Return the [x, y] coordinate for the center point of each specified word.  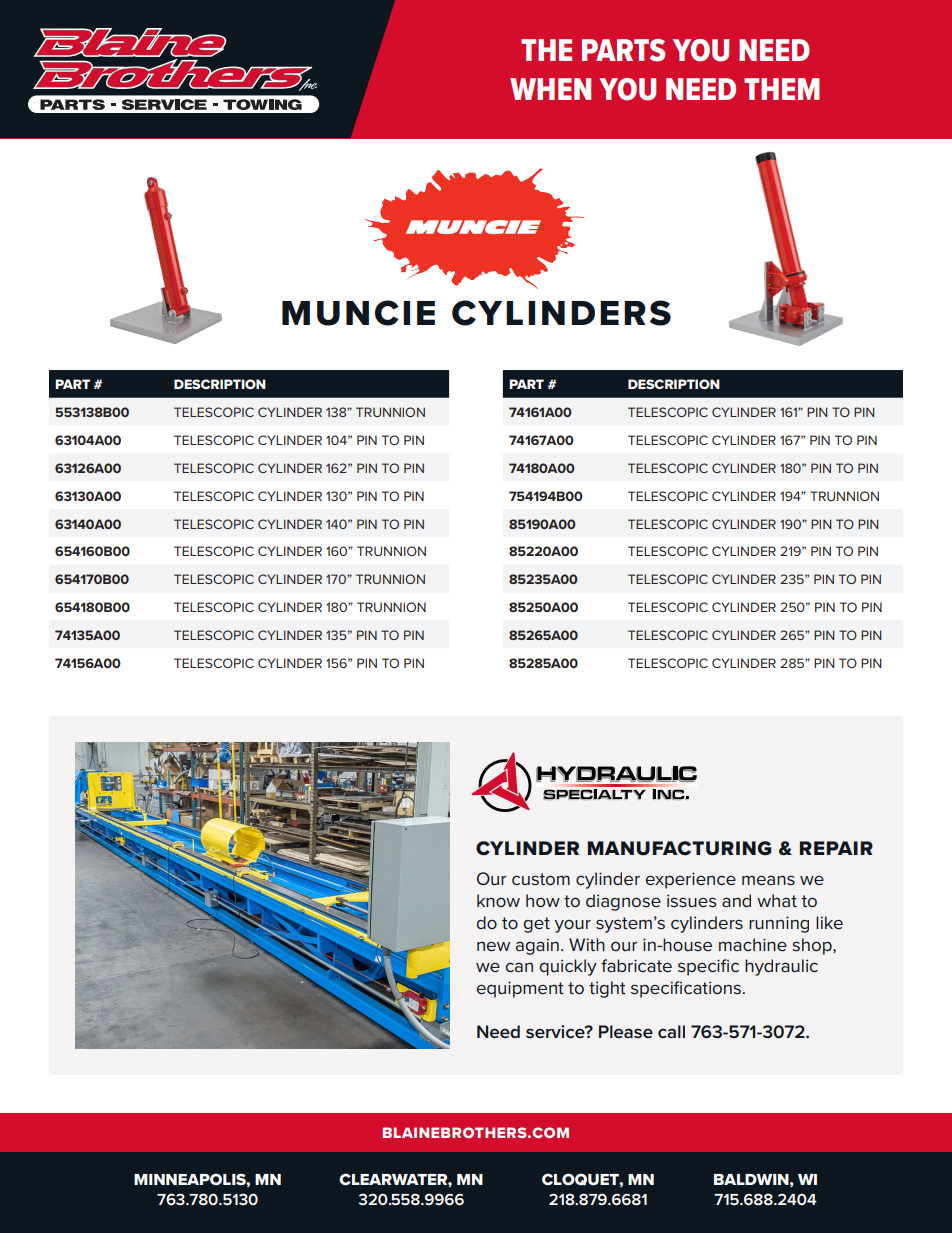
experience [691, 880]
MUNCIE [358, 313]
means [768, 880]
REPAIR [836, 848]
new [493, 946]
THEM [782, 89]
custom [541, 879]
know [498, 900]
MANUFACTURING [680, 848]
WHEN [550, 89]
